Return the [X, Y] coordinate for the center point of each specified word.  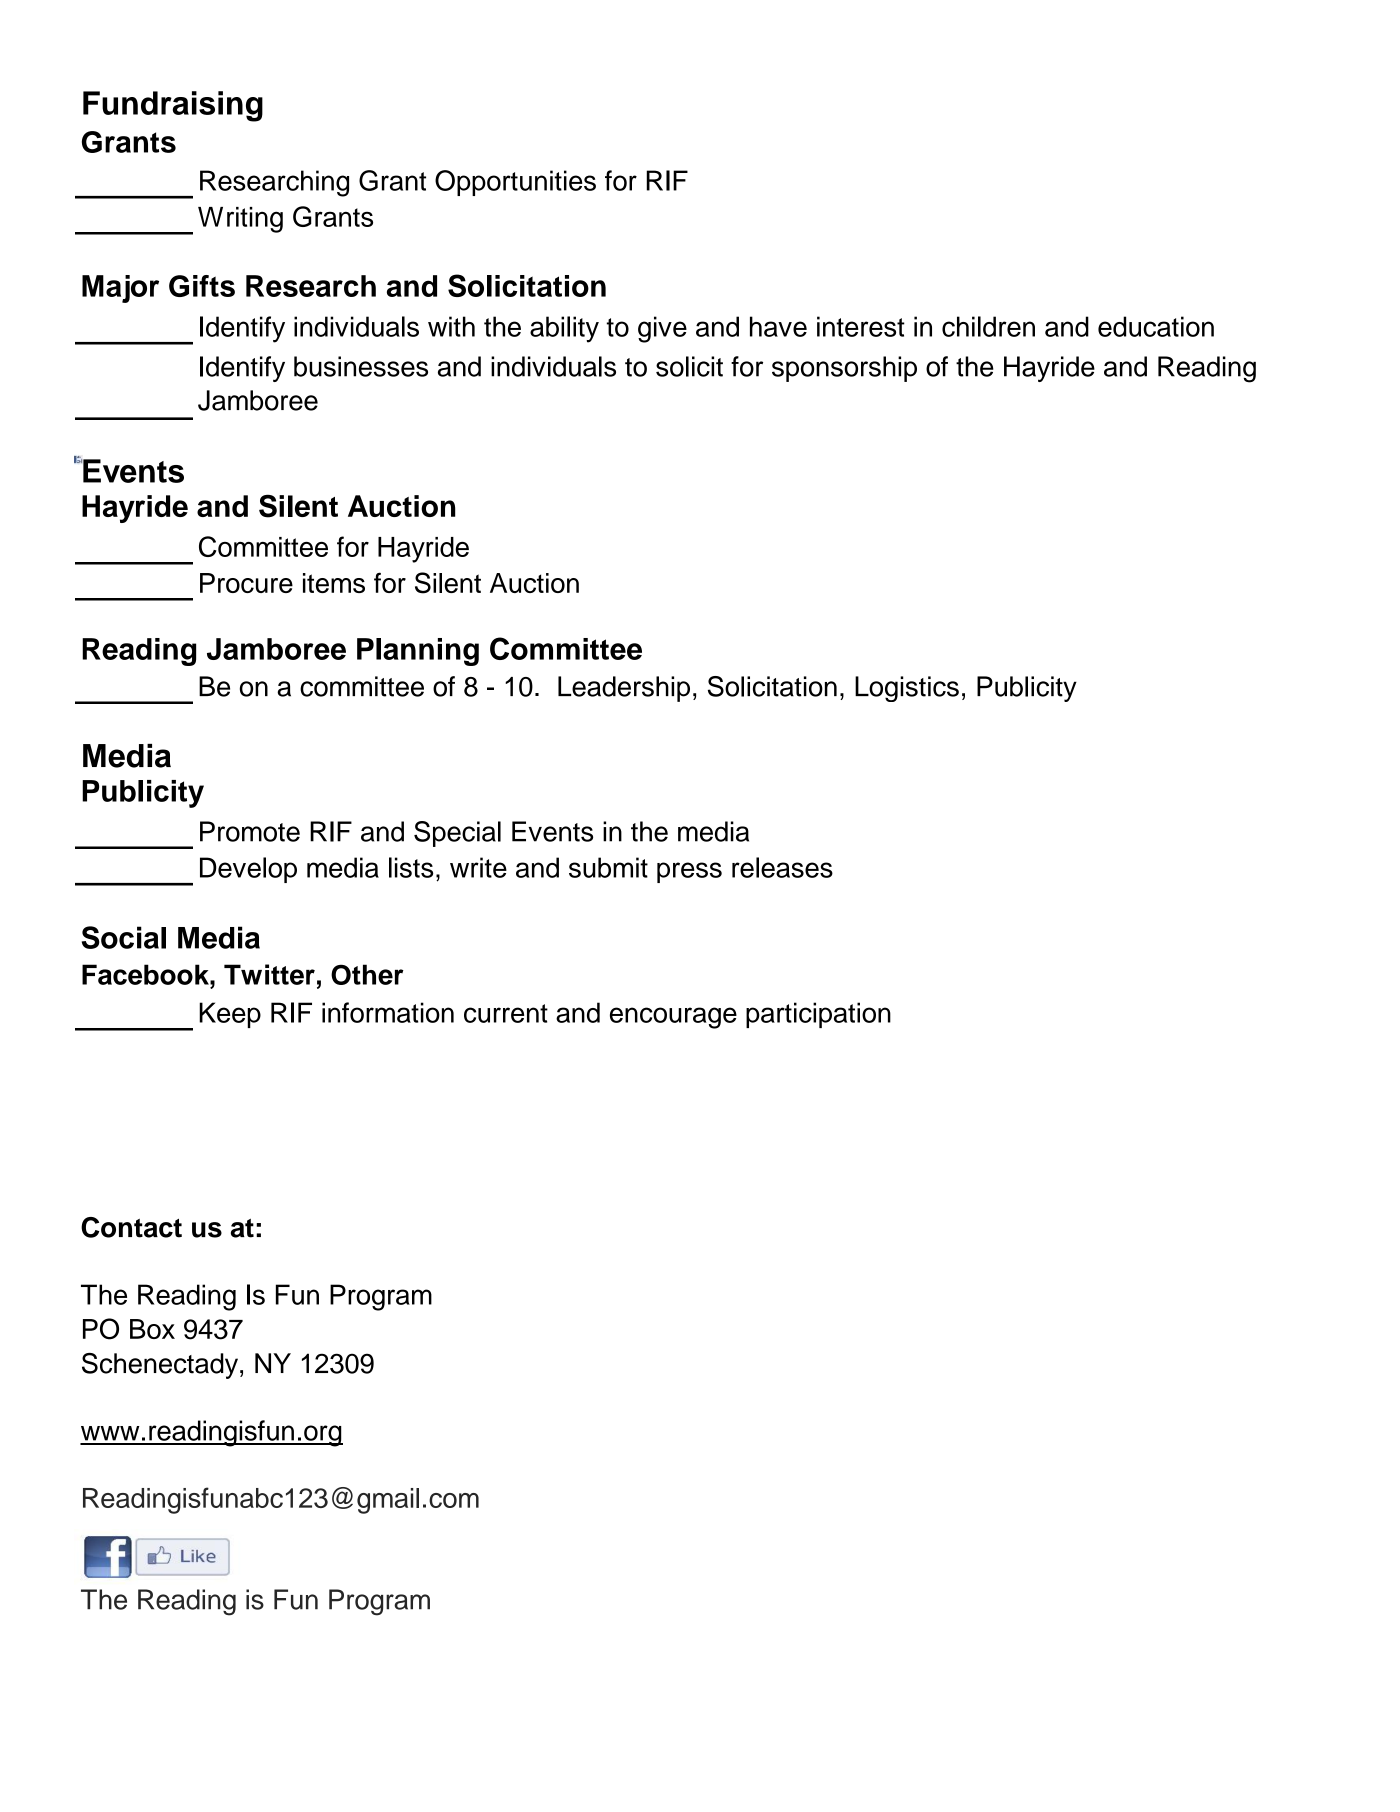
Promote [250, 831]
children [988, 326]
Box [152, 1329]
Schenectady [161, 1366]
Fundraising [173, 106]
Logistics [907, 689]
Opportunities [515, 183]
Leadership [624, 689]
